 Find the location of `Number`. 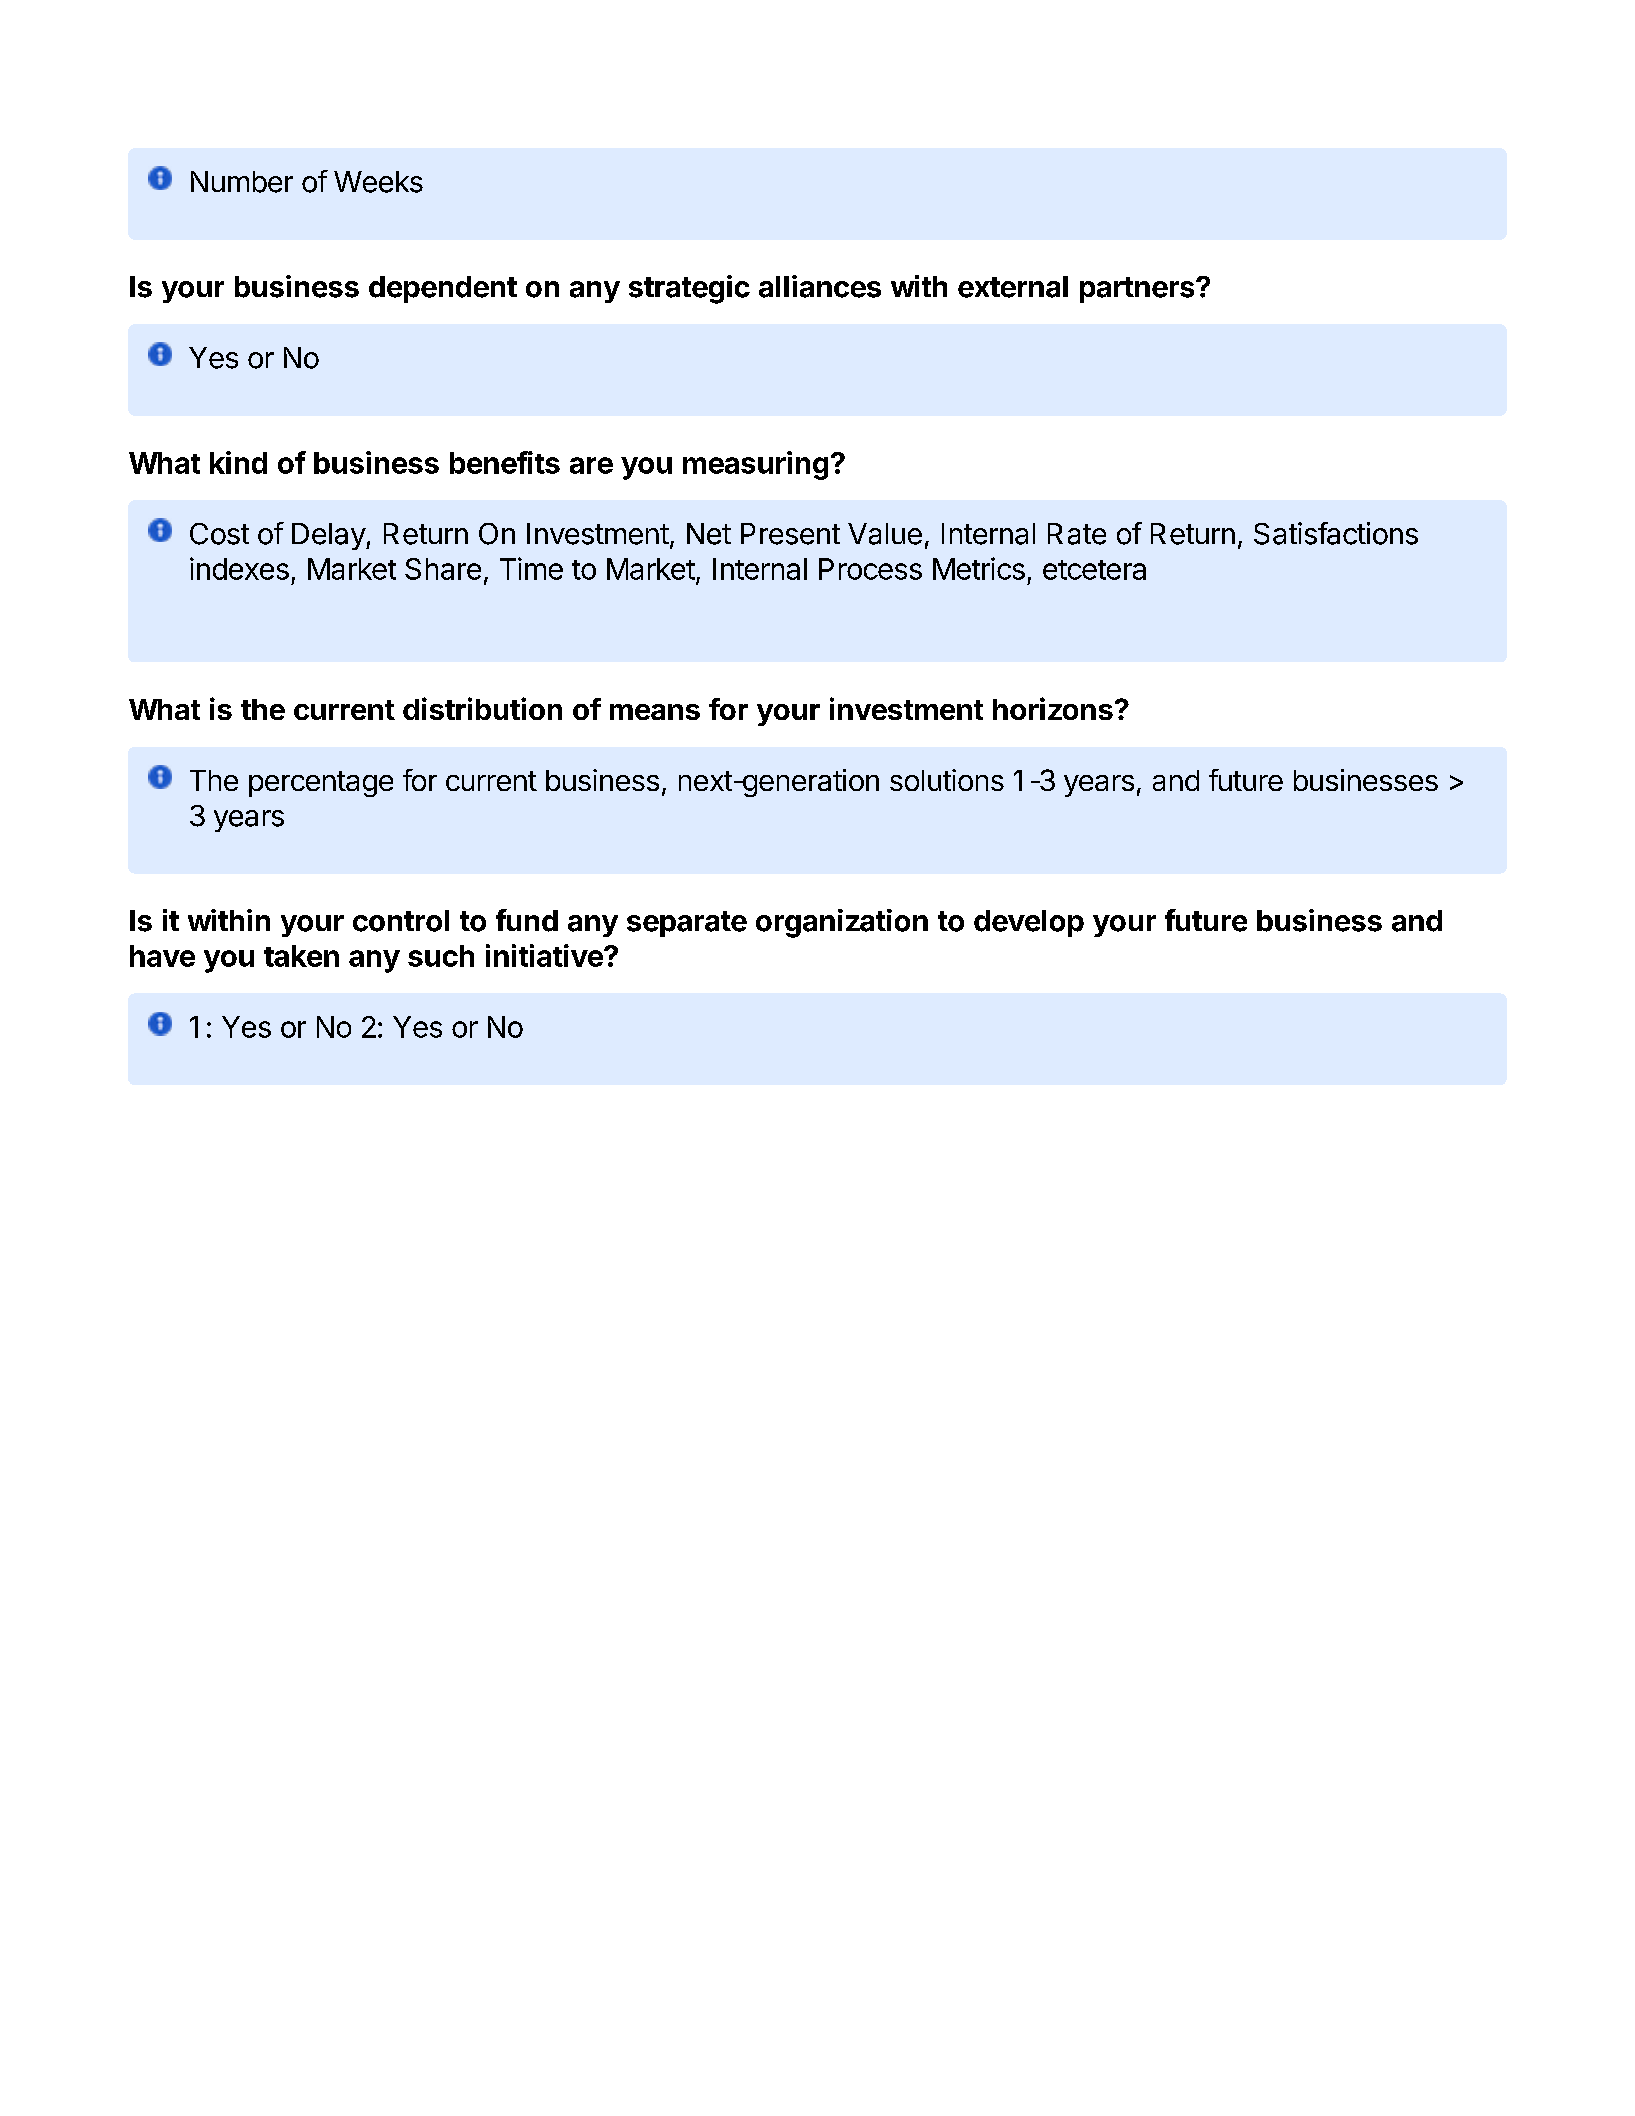

Number is located at coordinates (242, 182).
